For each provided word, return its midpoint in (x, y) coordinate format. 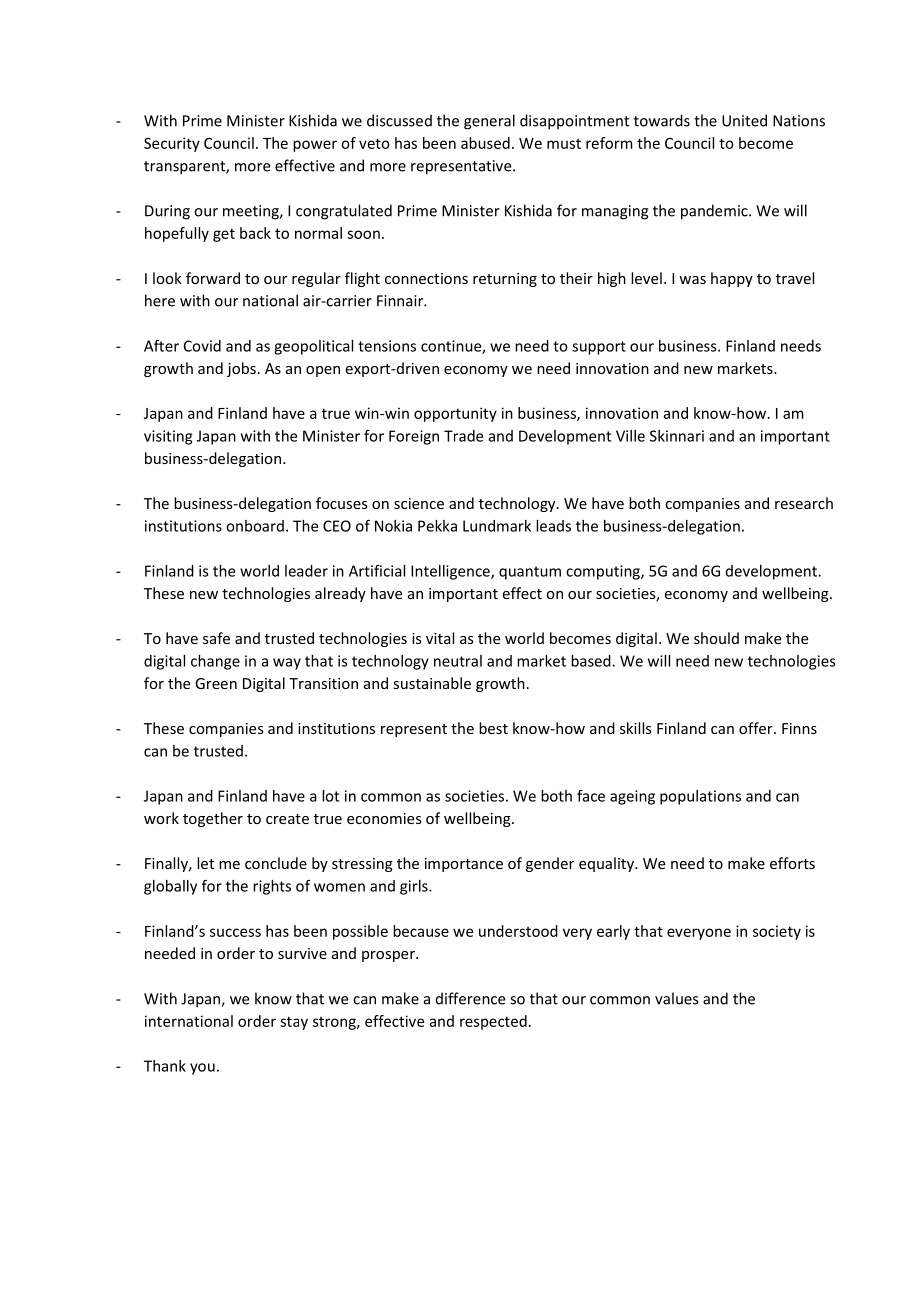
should (716, 638)
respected (493, 1022)
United (744, 120)
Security (172, 144)
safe (216, 638)
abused (485, 143)
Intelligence (451, 572)
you (202, 1069)
